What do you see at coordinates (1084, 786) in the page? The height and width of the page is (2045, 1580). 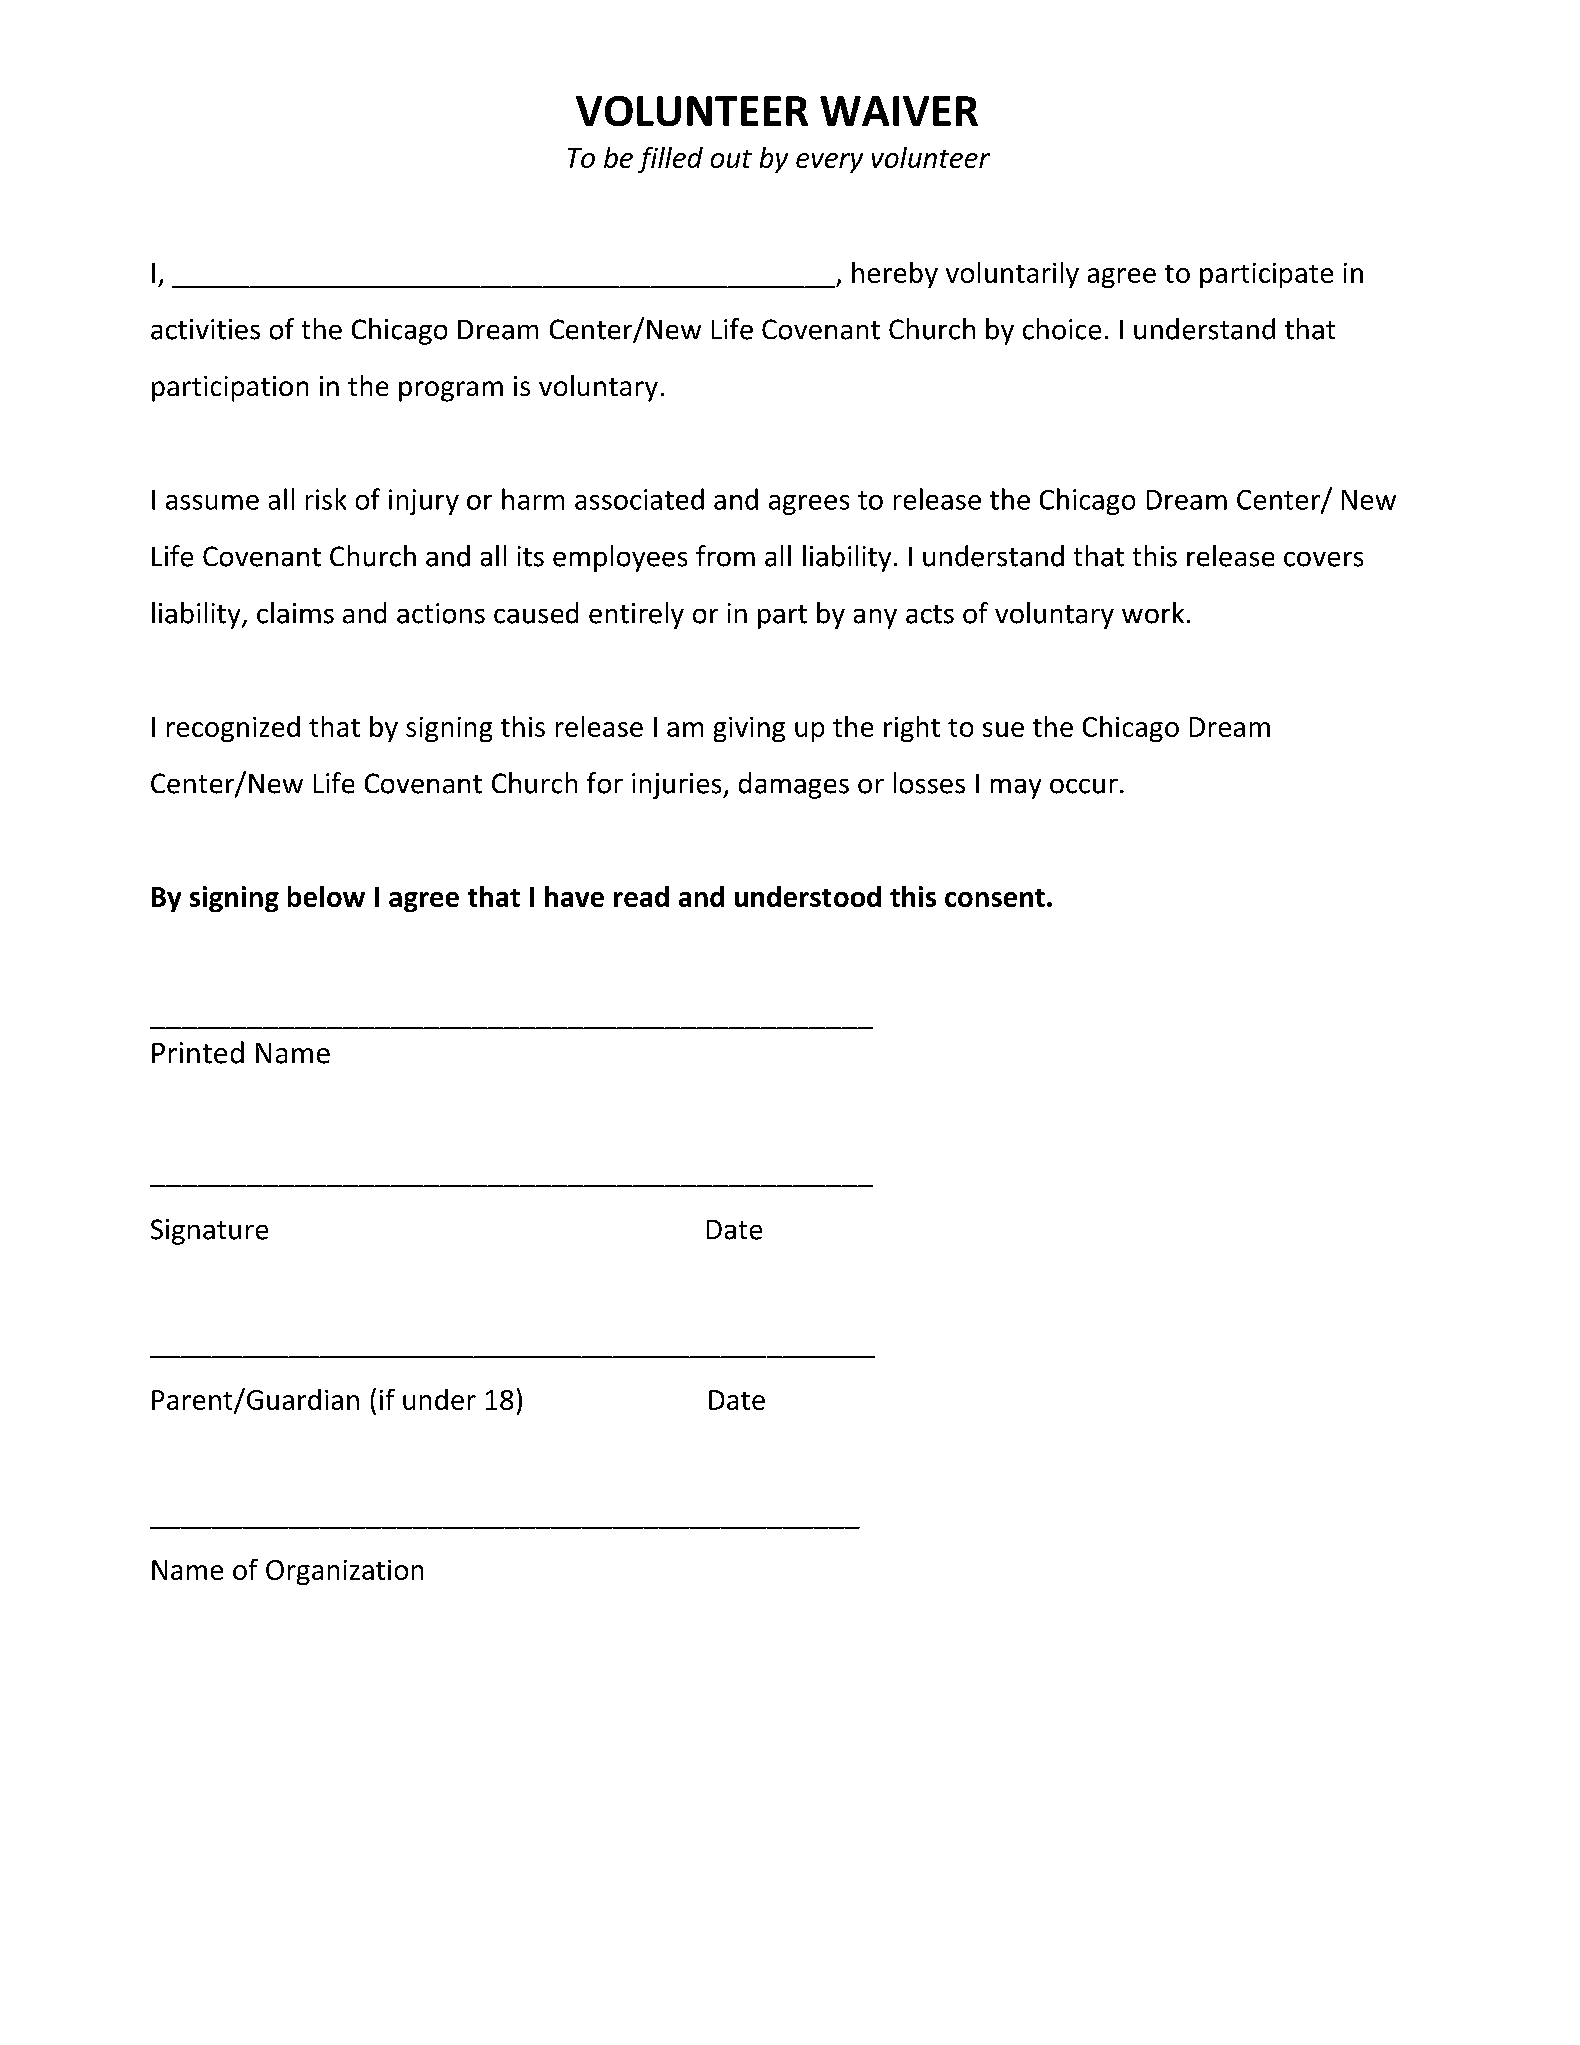 I see `occur` at bounding box center [1084, 786].
